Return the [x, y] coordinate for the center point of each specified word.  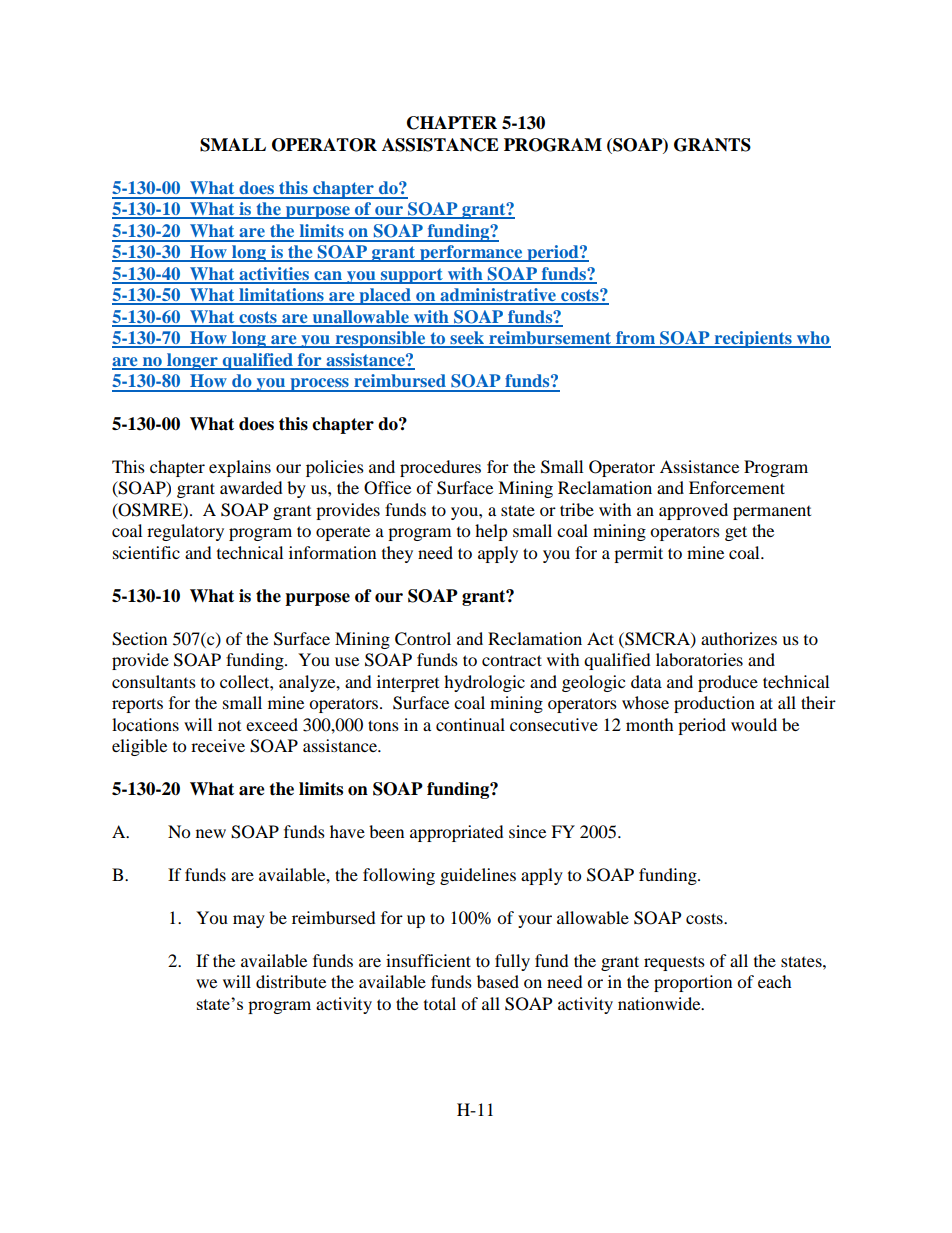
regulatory [185, 532]
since [527, 831]
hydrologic [484, 683]
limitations [281, 296]
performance [471, 253]
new [211, 833]
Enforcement [737, 487]
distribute [291, 981]
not [229, 726]
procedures [440, 468]
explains [240, 468]
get [736, 533]
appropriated [457, 833]
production [714, 704]
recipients [753, 339]
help [491, 532]
